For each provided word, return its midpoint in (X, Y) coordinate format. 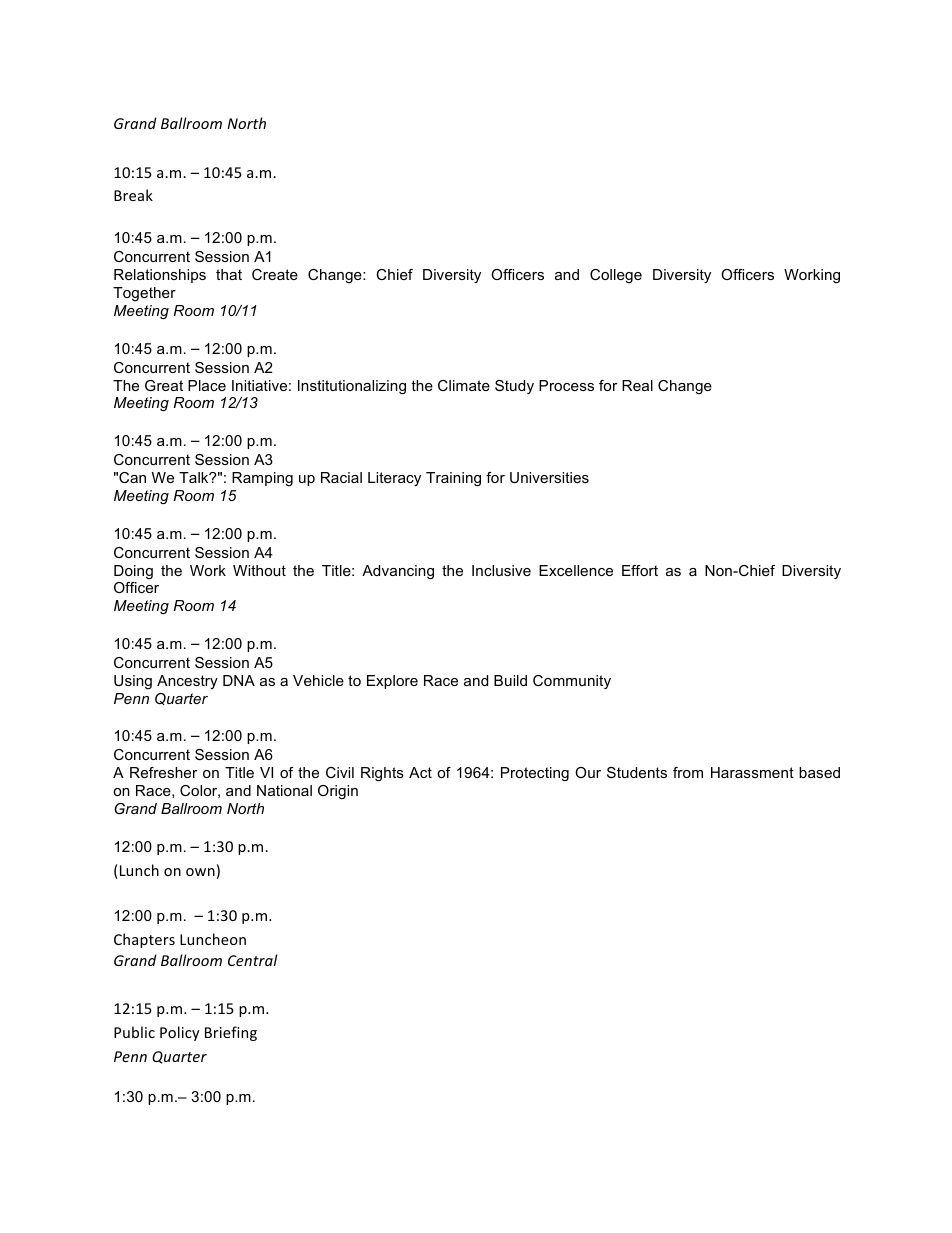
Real (637, 385)
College (616, 276)
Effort (640, 570)
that (229, 274)
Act (420, 772)
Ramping (262, 479)
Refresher (163, 772)
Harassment (752, 772)
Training (453, 479)
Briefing (231, 1033)
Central (253, 960)
